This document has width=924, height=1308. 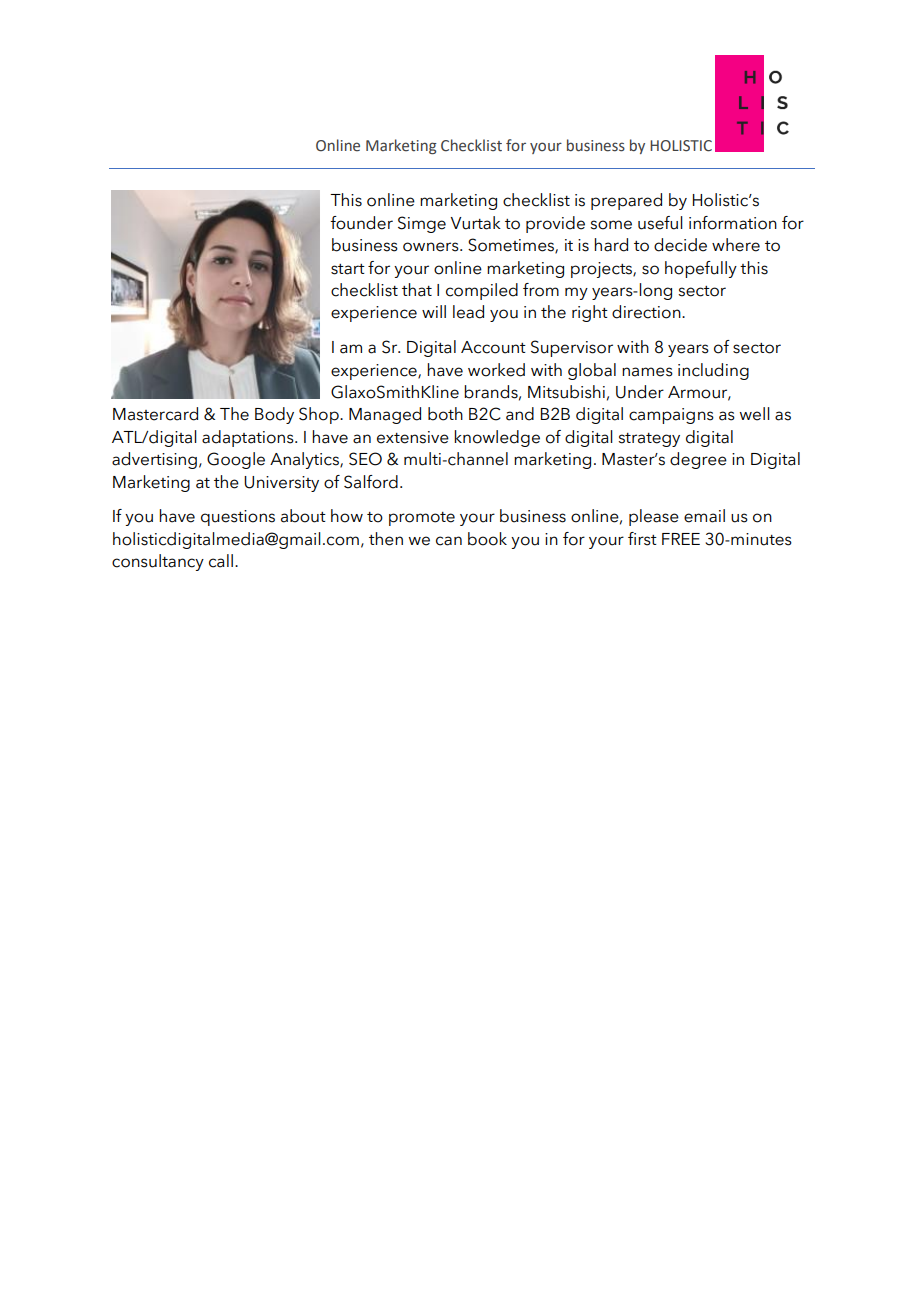 I want to click on SEO, so click(x=365, y=459).
